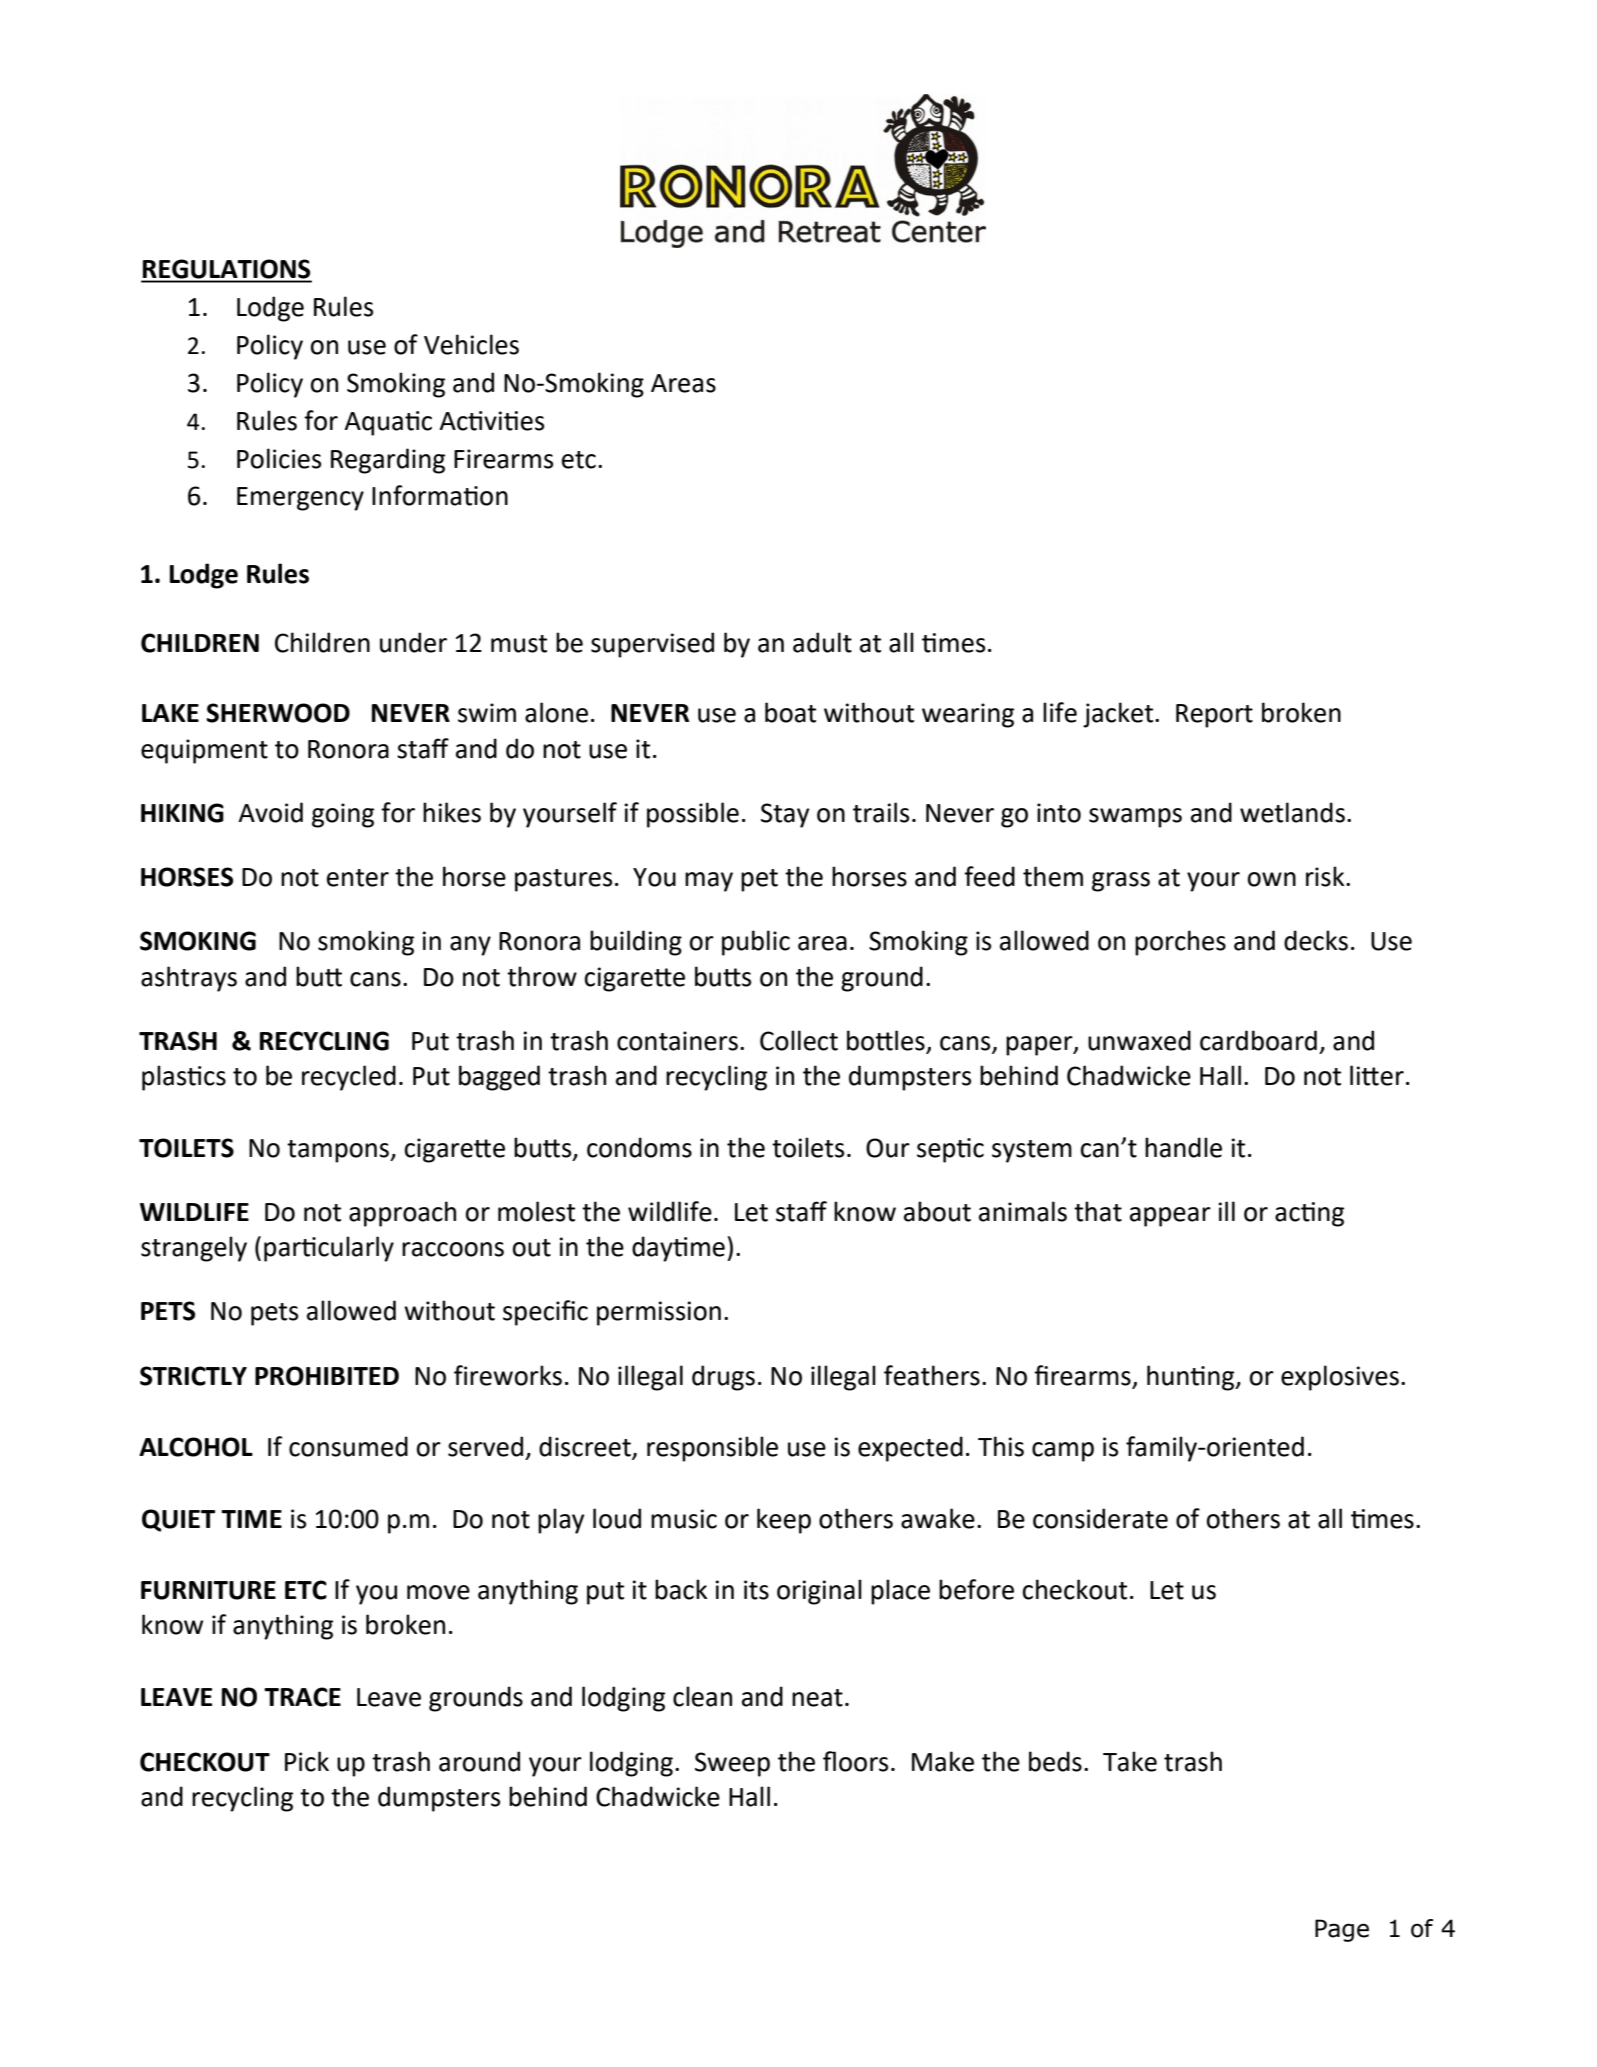 This page has width=1597, height=2067. Describe the element at coordinates (388, 423) in the page. I see `Aquatic` at that location.
